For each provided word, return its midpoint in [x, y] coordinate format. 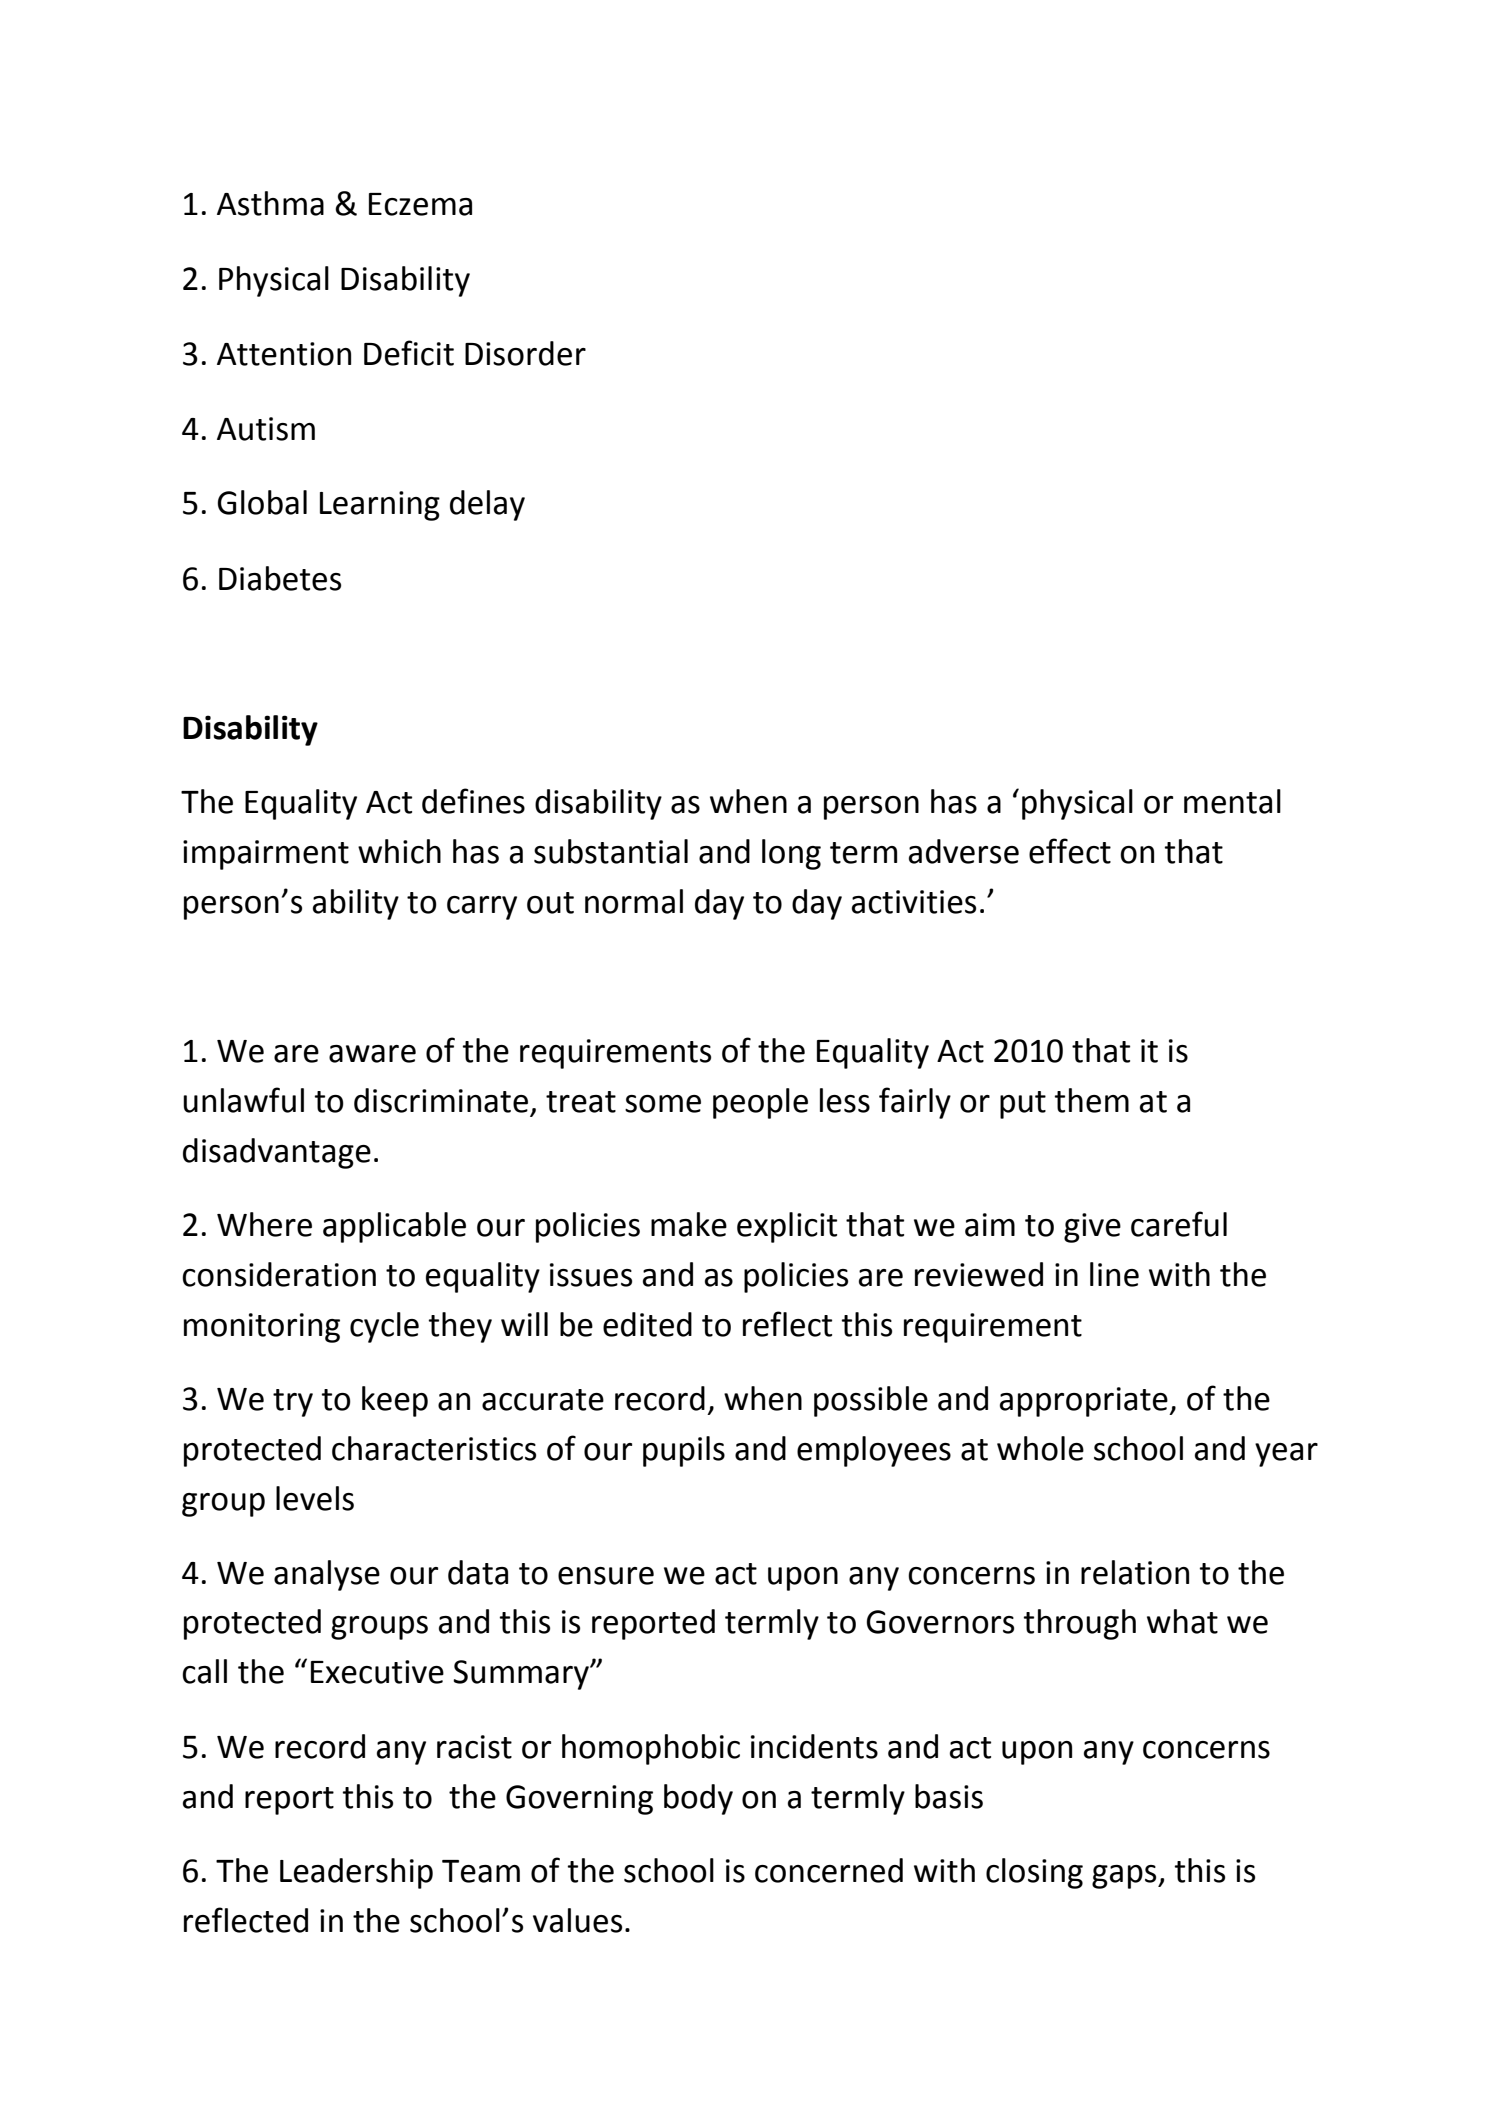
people [760, 1103]
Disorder [525, 353]
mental [1232, 801]
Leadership [356, 1873]
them [1092, 1100]
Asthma [270, 203]
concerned [829, 1870]
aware [372, 1054]
